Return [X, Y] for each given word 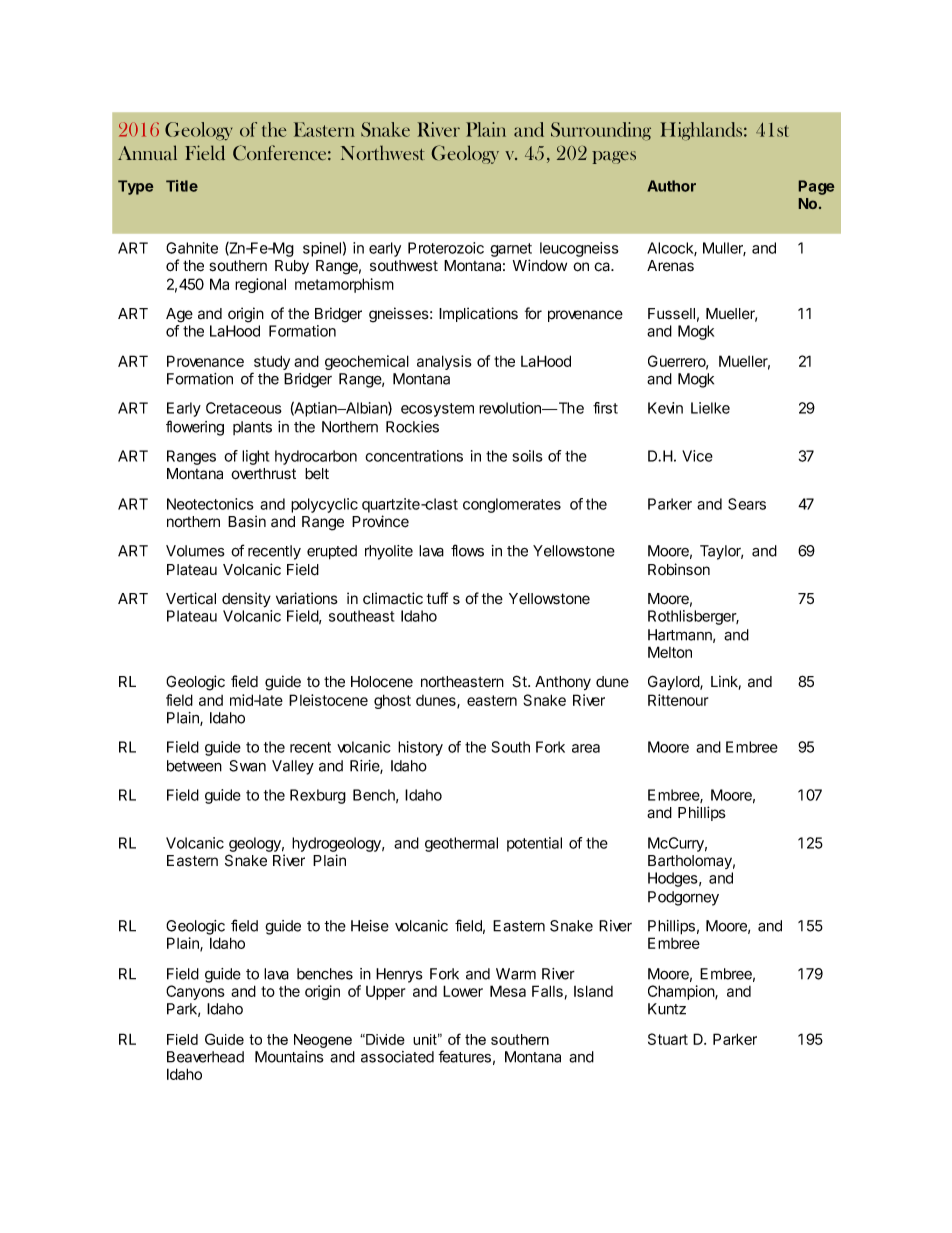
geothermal [461, 844]
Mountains [289, 1057]
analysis [444, 362]
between [194, 766]
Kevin [665, 408]
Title [182, 186]
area [586, 748]
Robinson [679, 569]
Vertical [191, 598]
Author [671, 186]
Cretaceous [244, 408]
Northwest [383, 153]
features [464, 1056]
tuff [437, 598]
